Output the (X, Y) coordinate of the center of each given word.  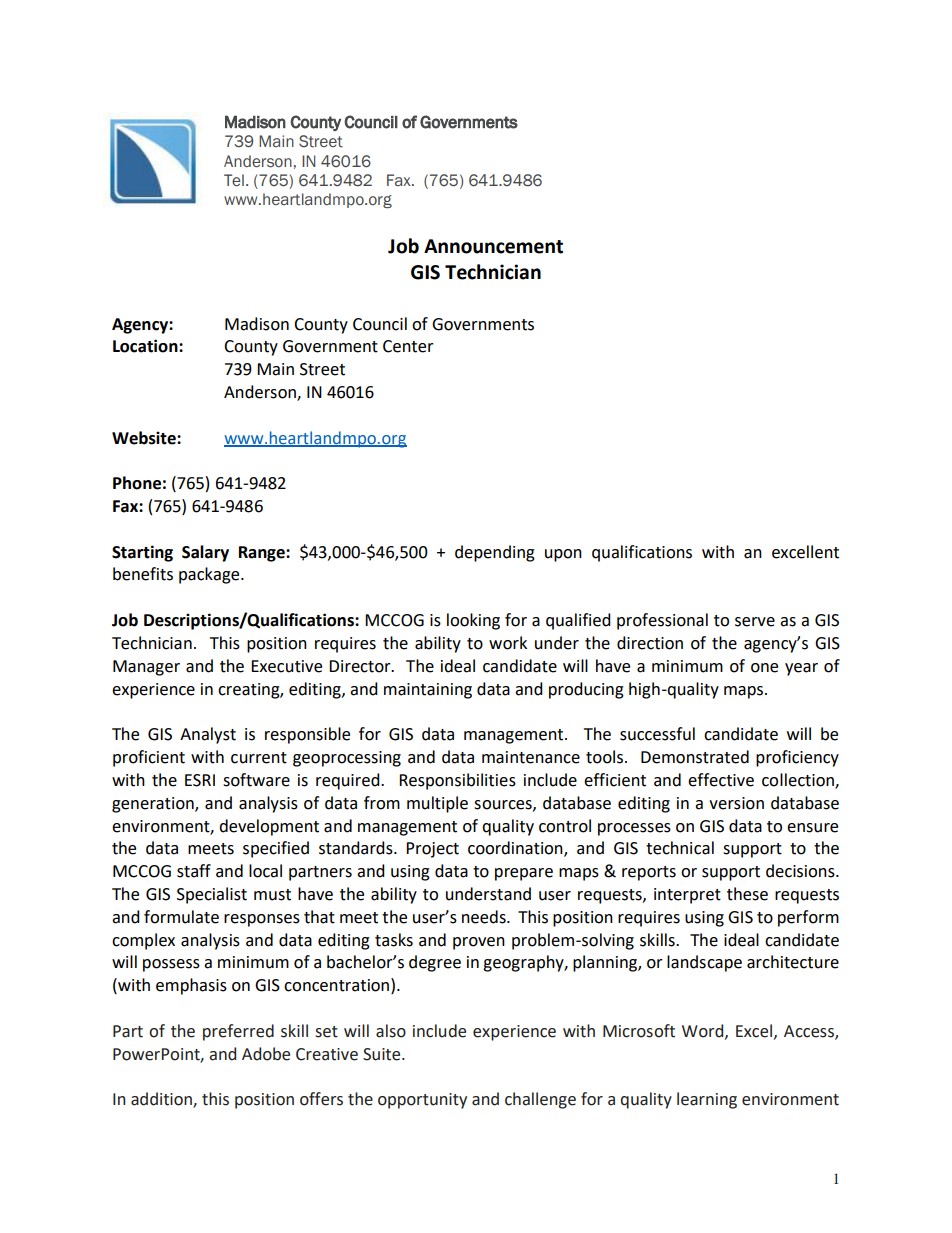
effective (721, 780)
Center (408, 346)
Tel (234, 180)
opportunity (422, 1101)
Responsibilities (457, 781)
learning (707, 1100)
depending (495, 553)
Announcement (493, 246)
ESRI (200, 780)
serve (755, 622)
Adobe (266, 1054)
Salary (205, 553)
